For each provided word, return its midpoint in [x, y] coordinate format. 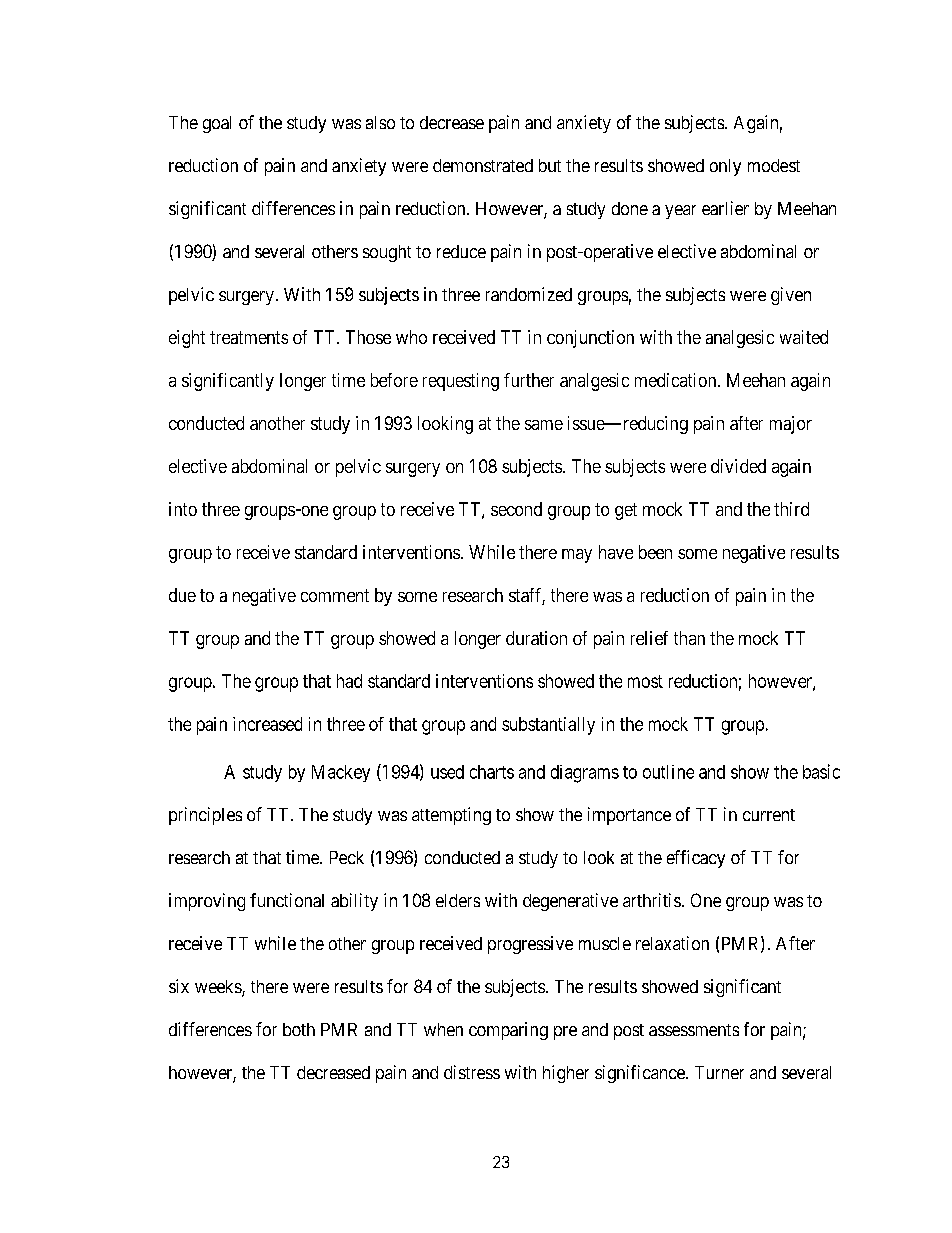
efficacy [696, 859]
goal [217, 124]
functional [287, 900]
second [516, 509]
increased [267, 724]
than [689, 638]
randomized [529, 294]
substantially [548, 726]
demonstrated [483, 165]
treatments [249, 337]
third [791, 509]
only [725, 167]
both [299, 1029]
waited [804, 337]
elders [458, 900]
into [183, 509]
